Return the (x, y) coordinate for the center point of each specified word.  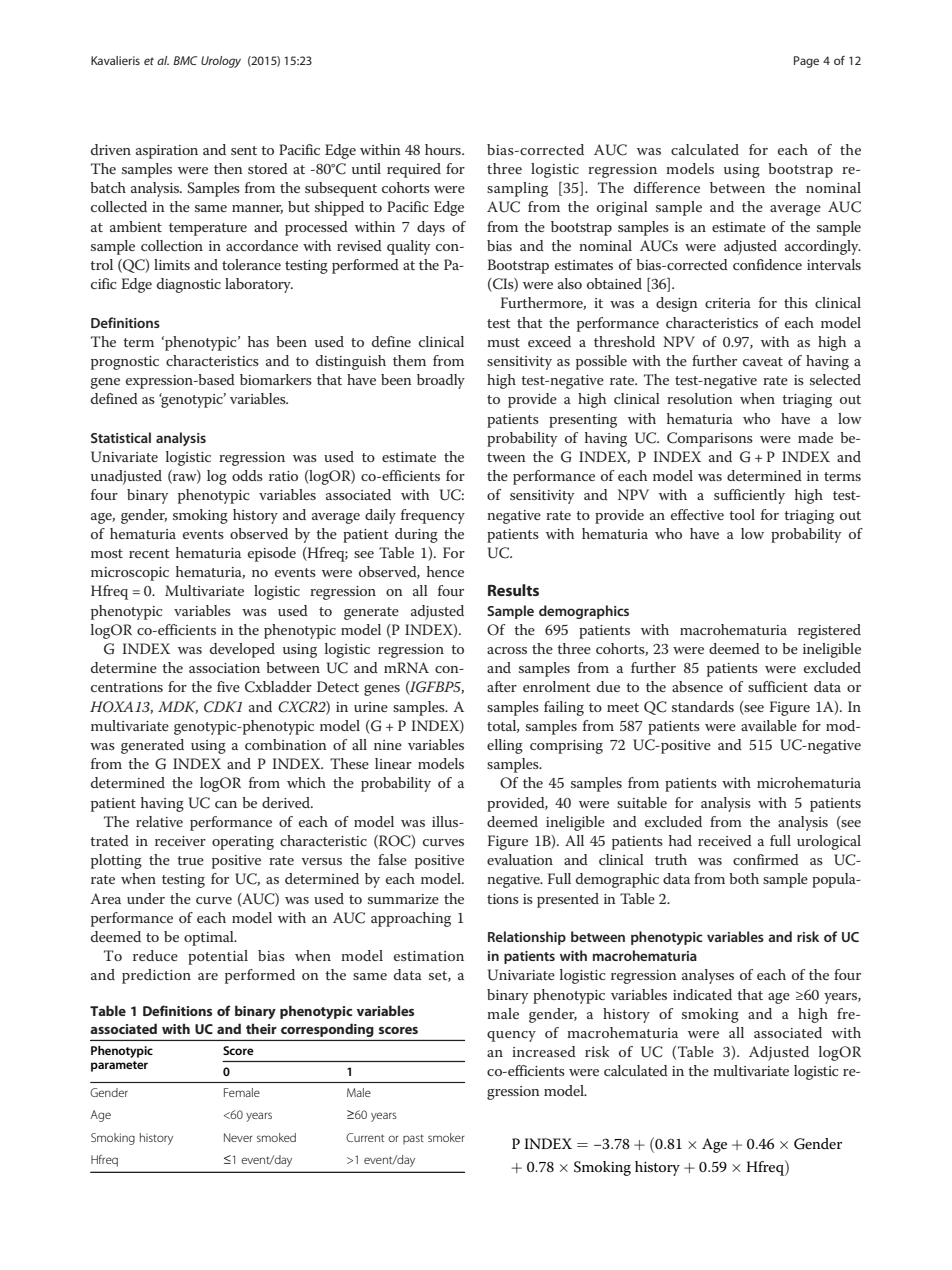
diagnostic (189, 285)
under (146, 898)
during (416, 535)
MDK (178, 707)
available (769, 725)
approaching (411, 919)
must (503, 342)
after (502, 686)
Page (806, 62)
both (744, 878)
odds (247, 475)
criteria (728, 303)
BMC (185, 60)
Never (238, 1137)
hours (444, 149)
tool (742, 514)
